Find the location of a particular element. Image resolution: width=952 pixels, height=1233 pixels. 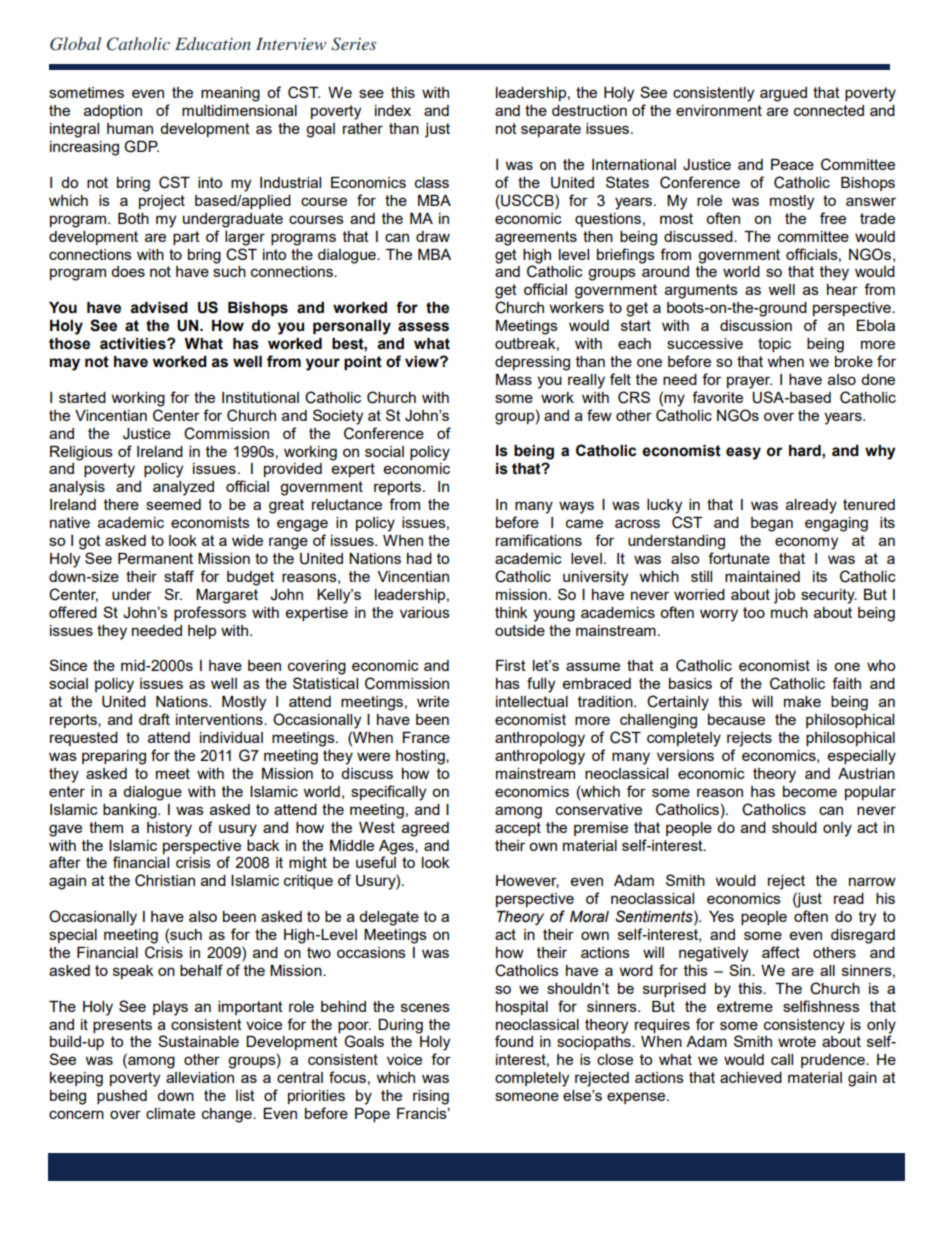

alleviation is located at coordinates (200, 1077).
